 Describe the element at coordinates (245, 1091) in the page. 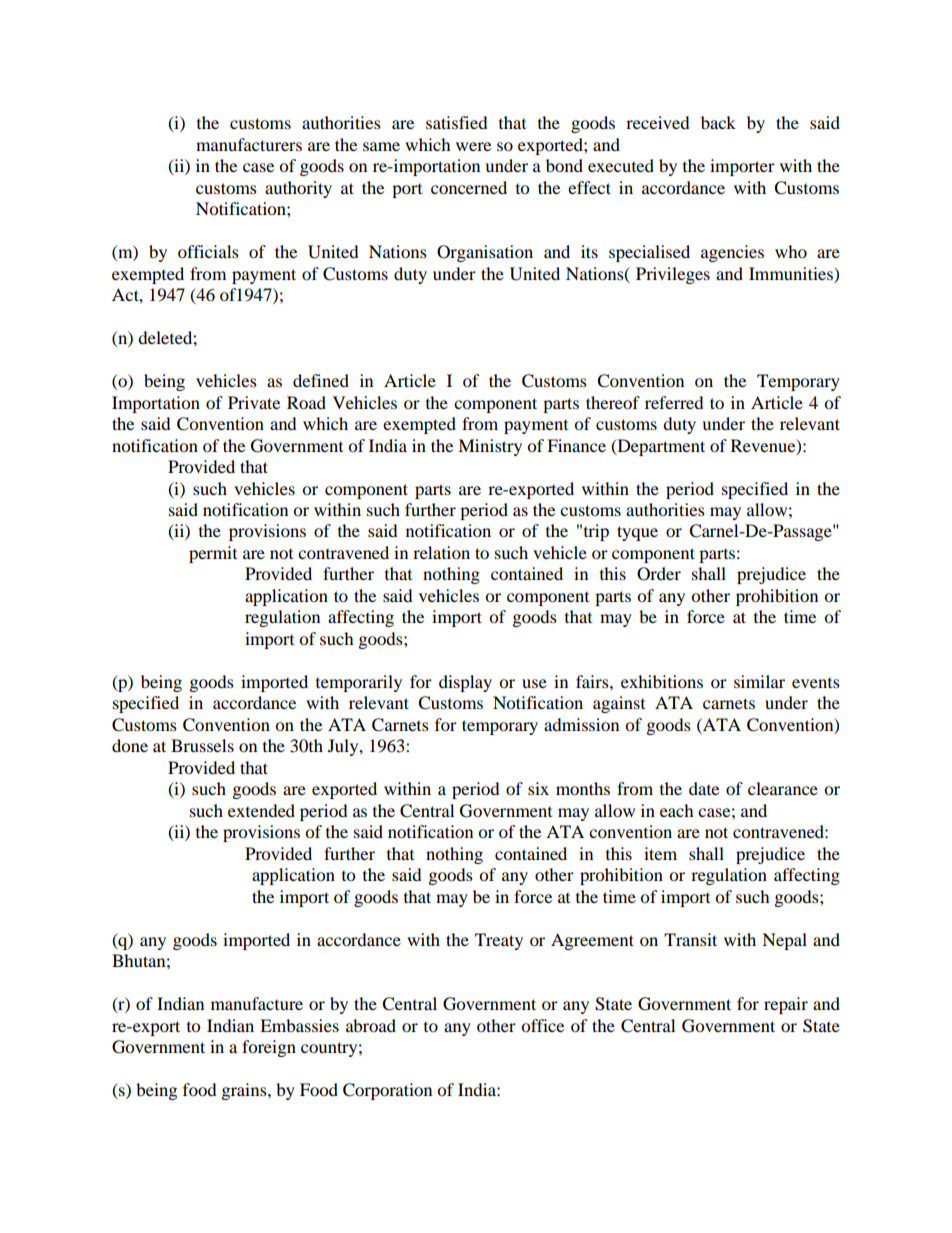

I see `grains` at that location.
